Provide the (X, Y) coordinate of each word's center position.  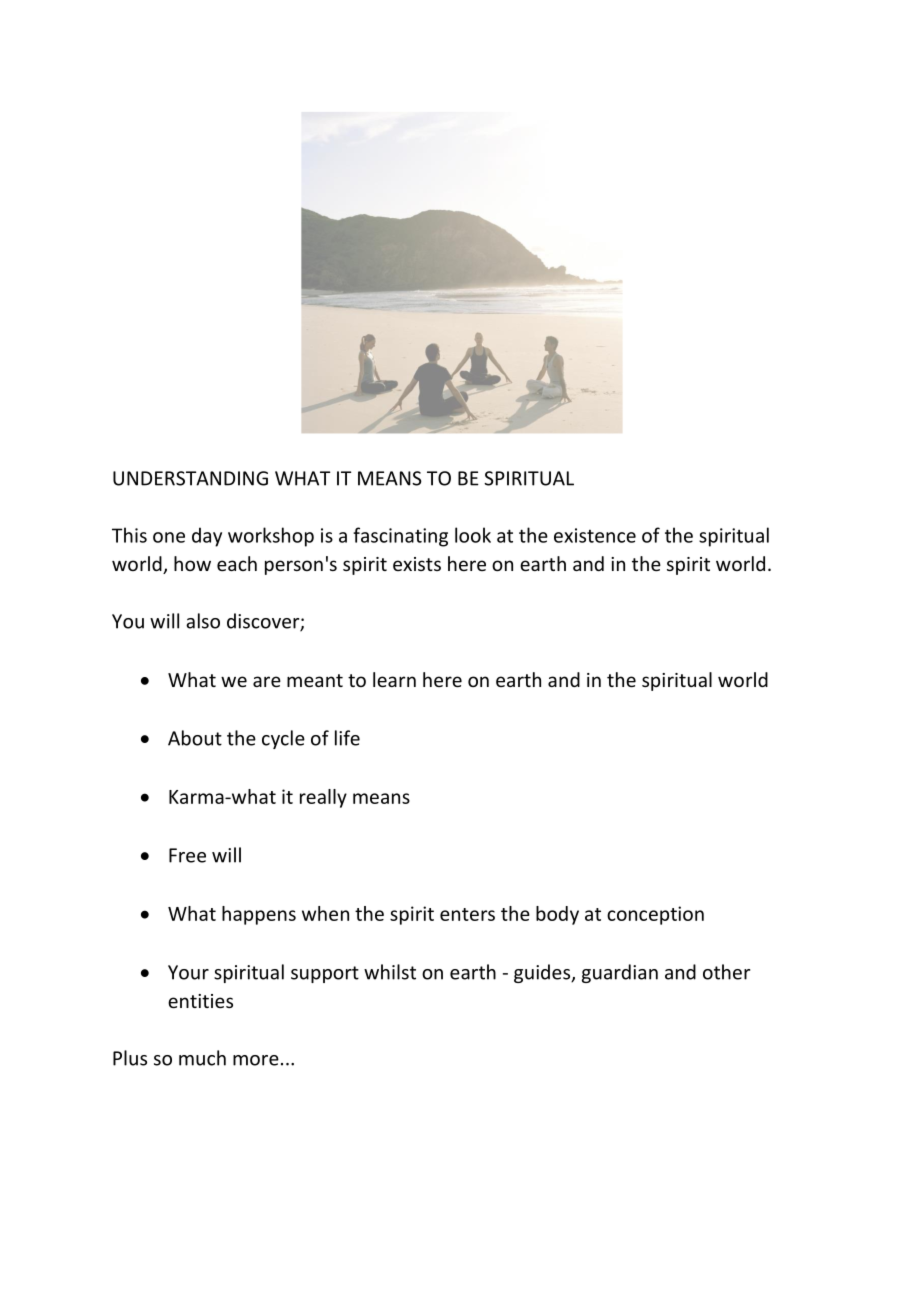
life (347, 738)
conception (655, 915)
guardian (620, 973)
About (195, 738)
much (202, 1058)
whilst (390, 972)
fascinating (400, 537)
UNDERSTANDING (190, 478)
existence (595, 535)
